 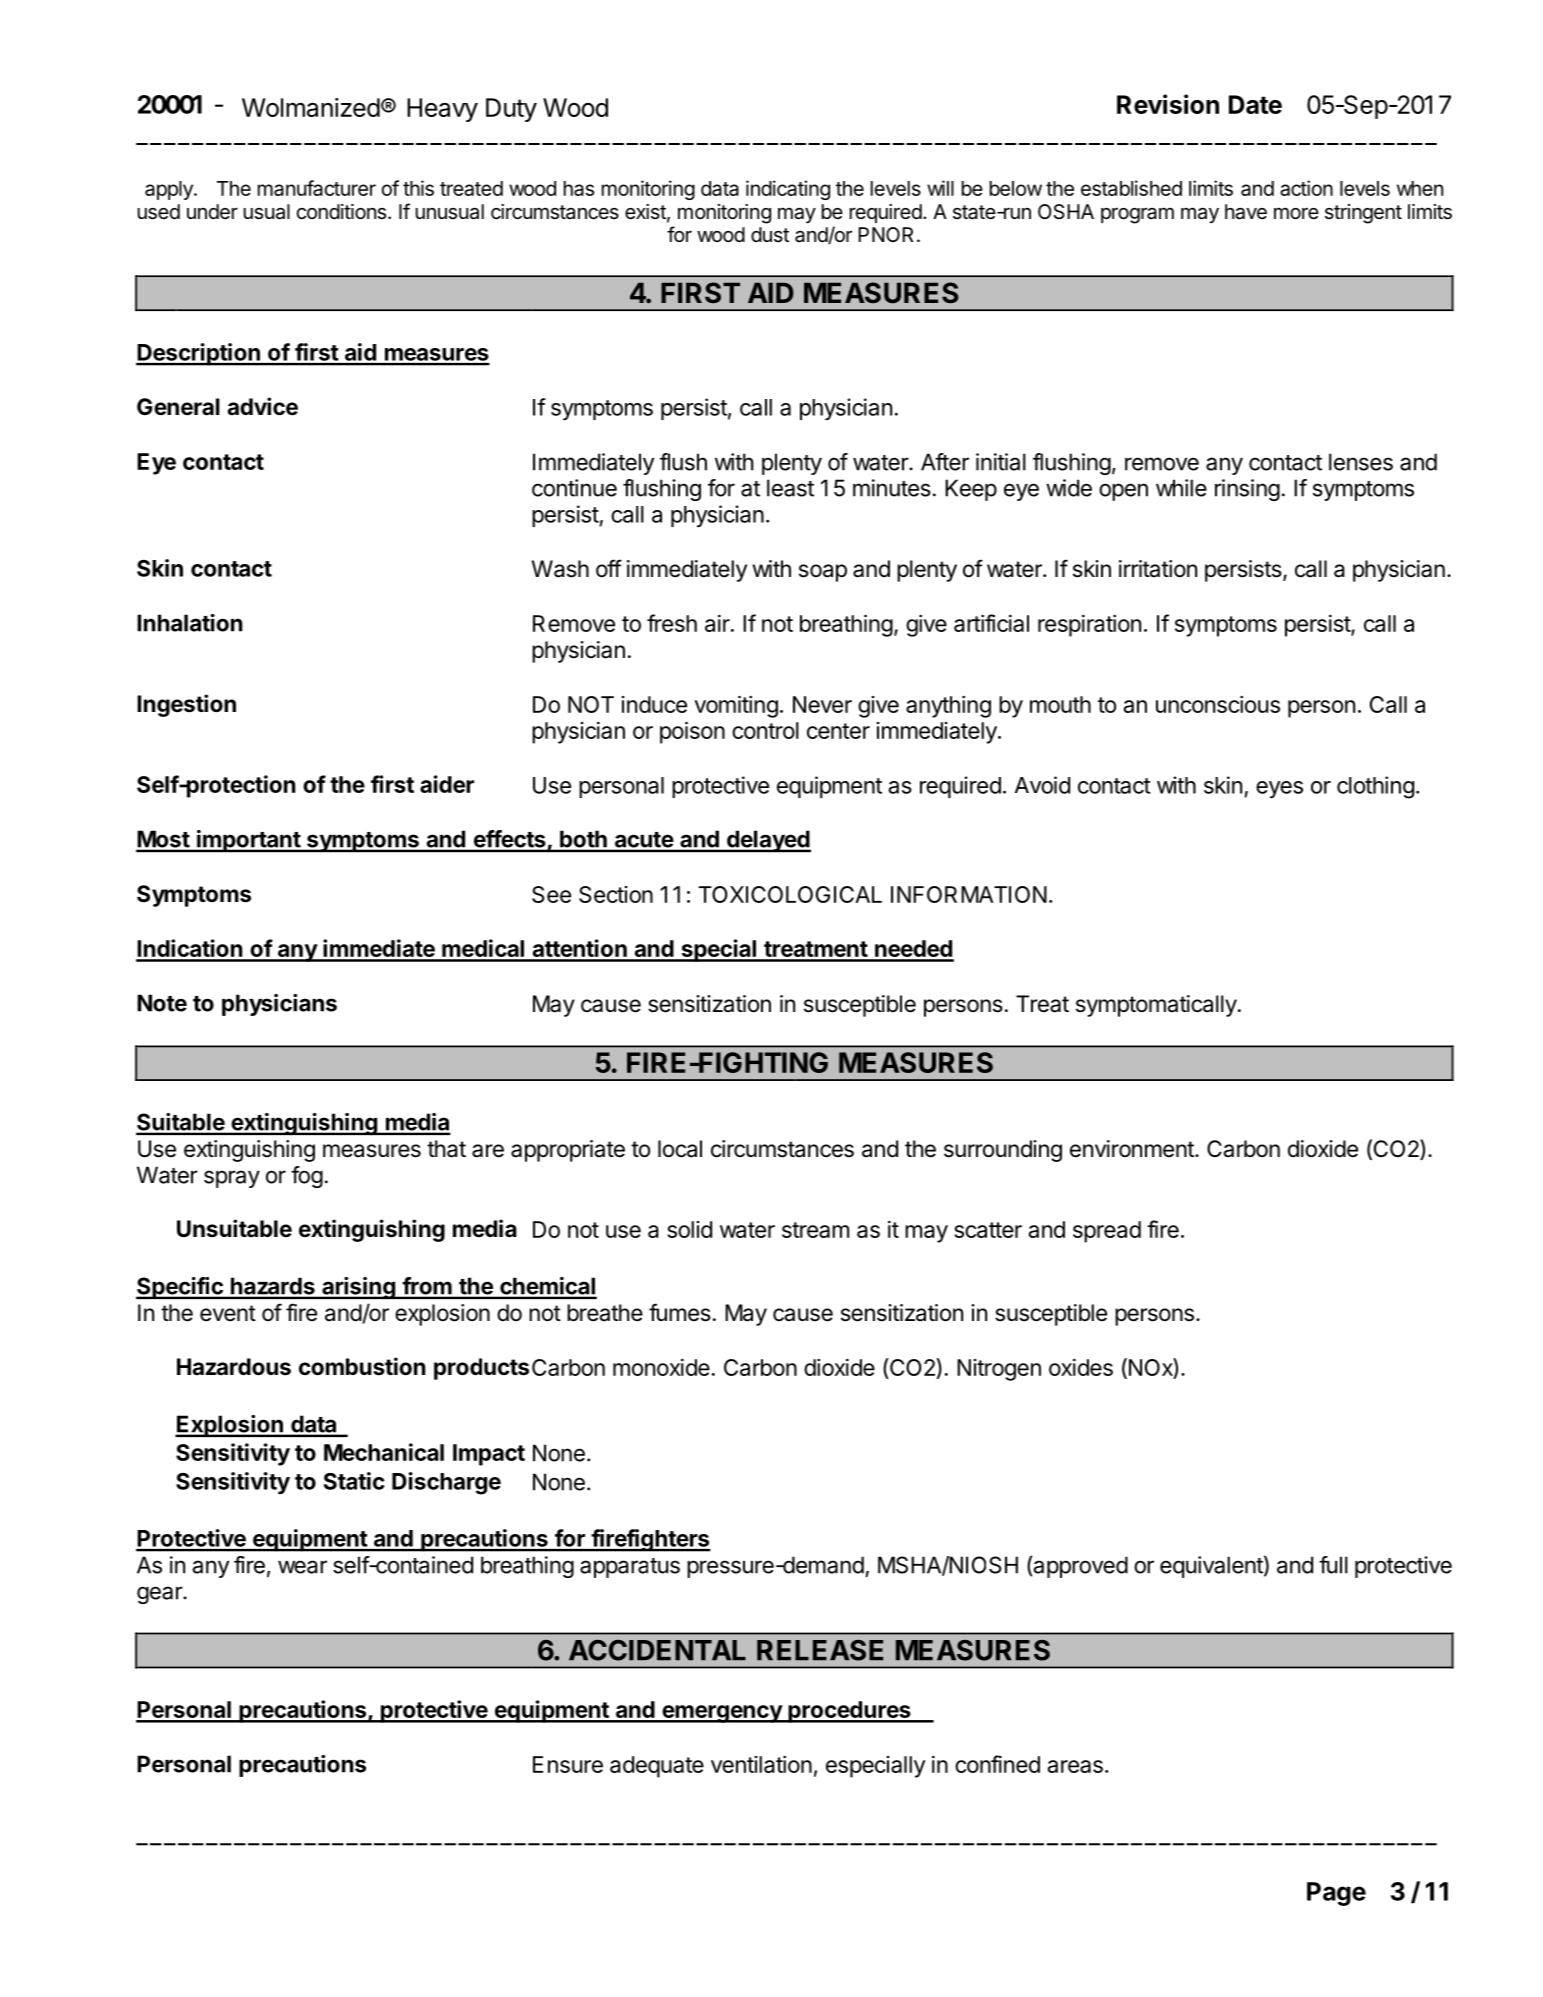 What do you see at coordinates (761, 1764) in the image?
I see `ventilation` at bounding box center [761, 1764].
